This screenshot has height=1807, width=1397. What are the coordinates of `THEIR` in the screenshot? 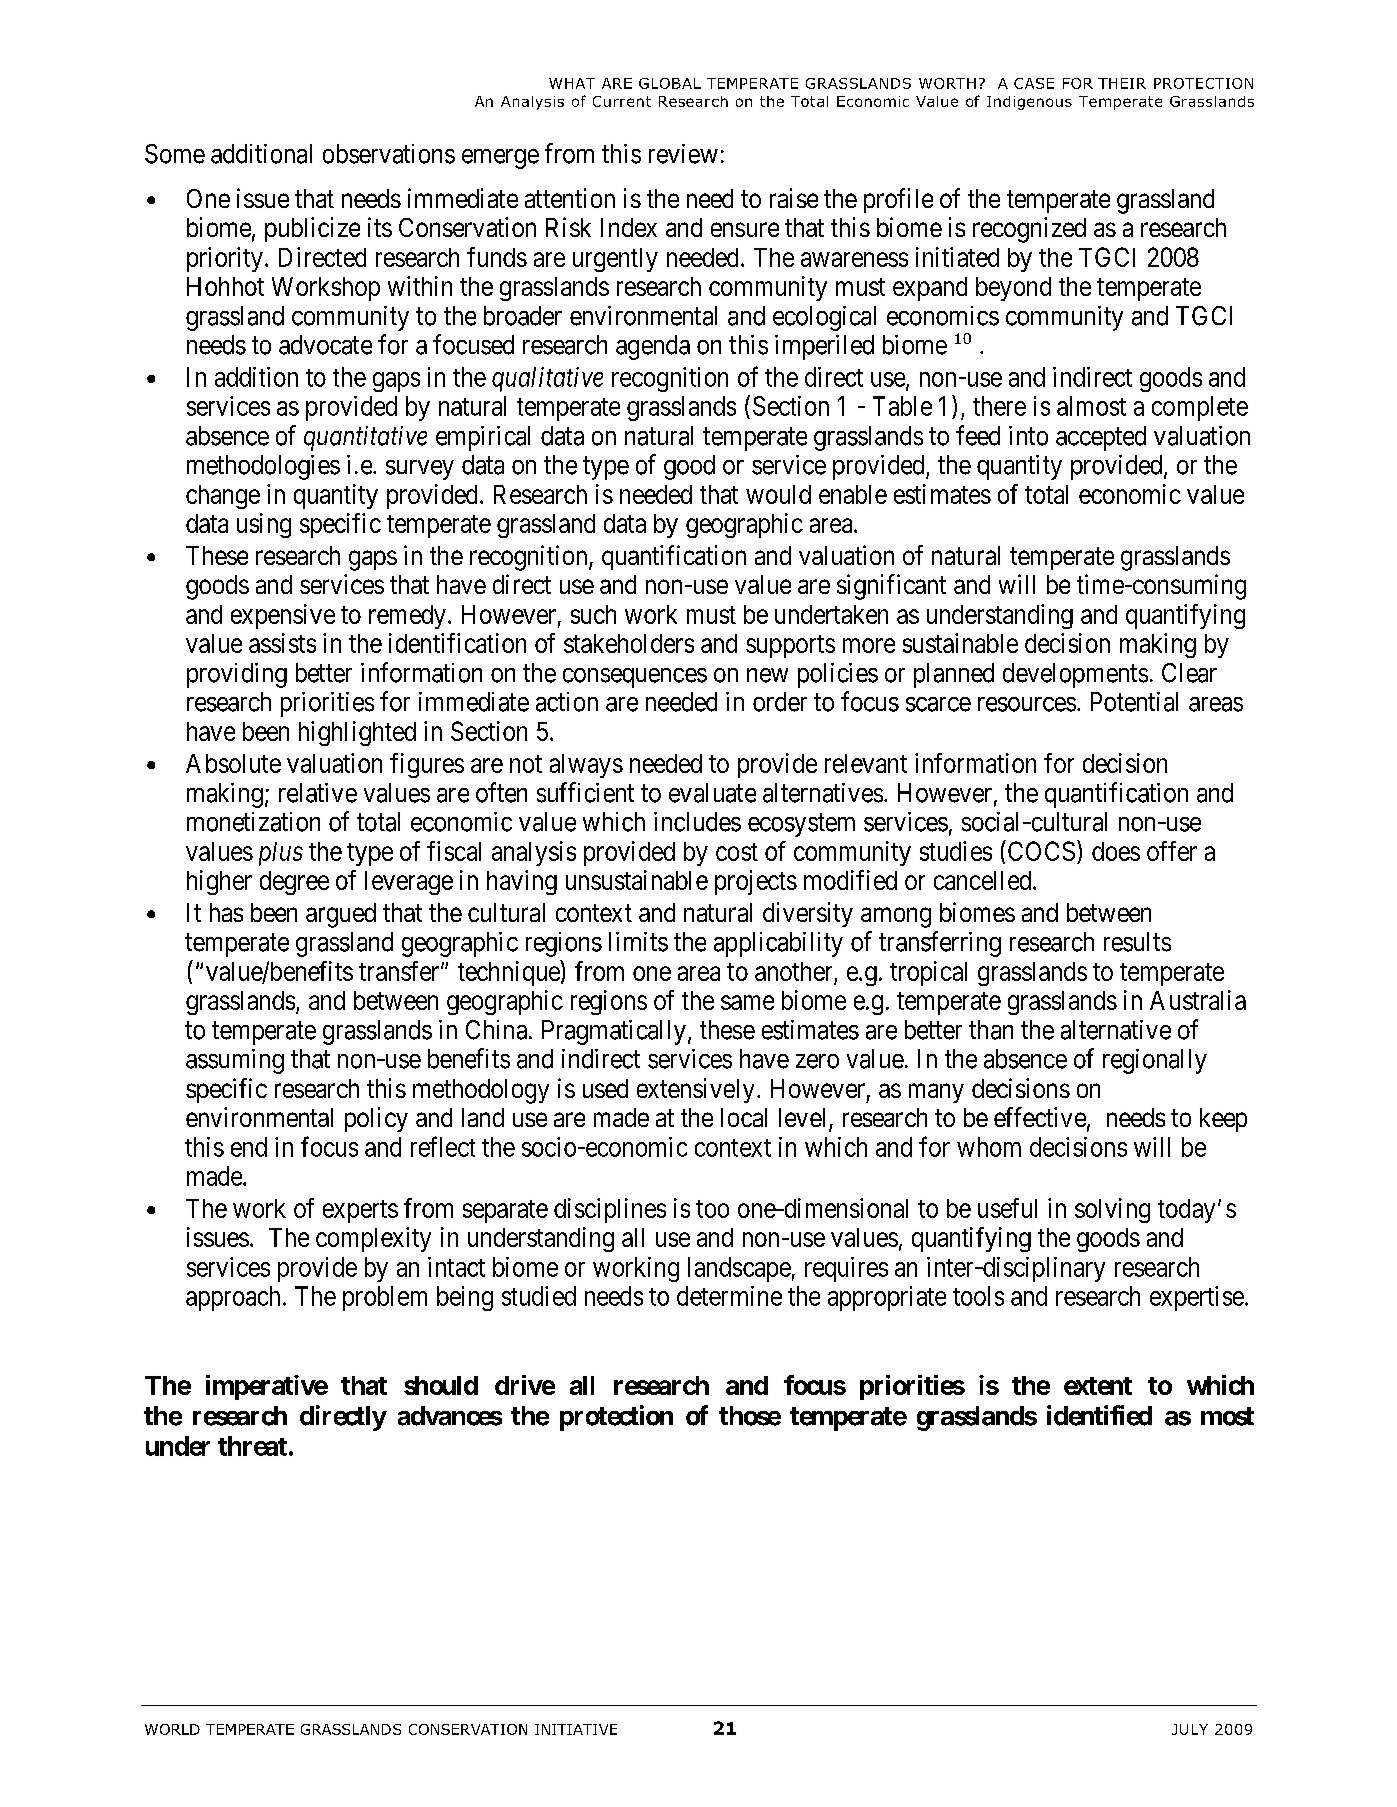 It's located at (1122, 83).
